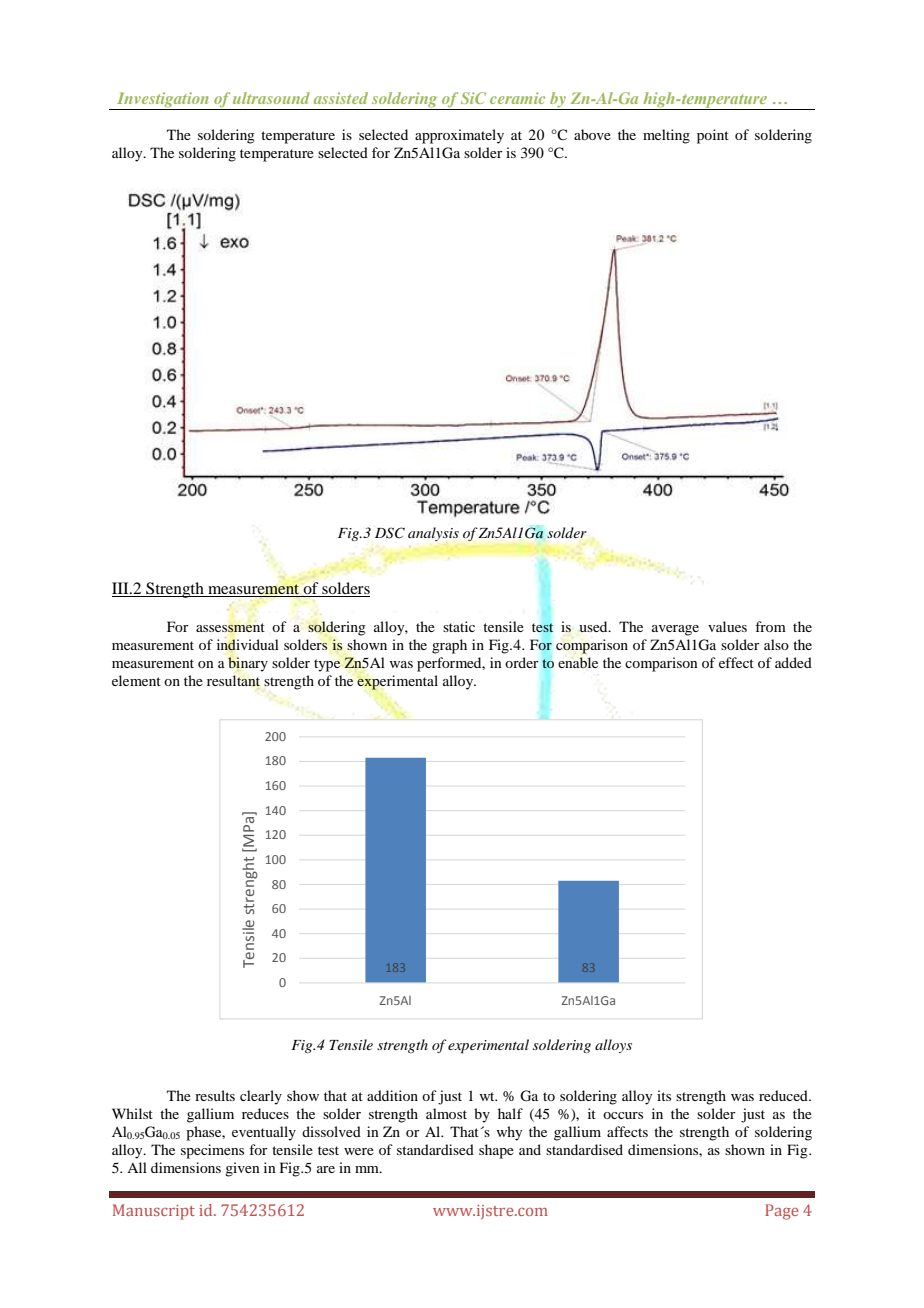 The height and width of the image is (1308, 924). Describe the element at coordinates (230, 628) in the image. I see `assessment` at that location.
